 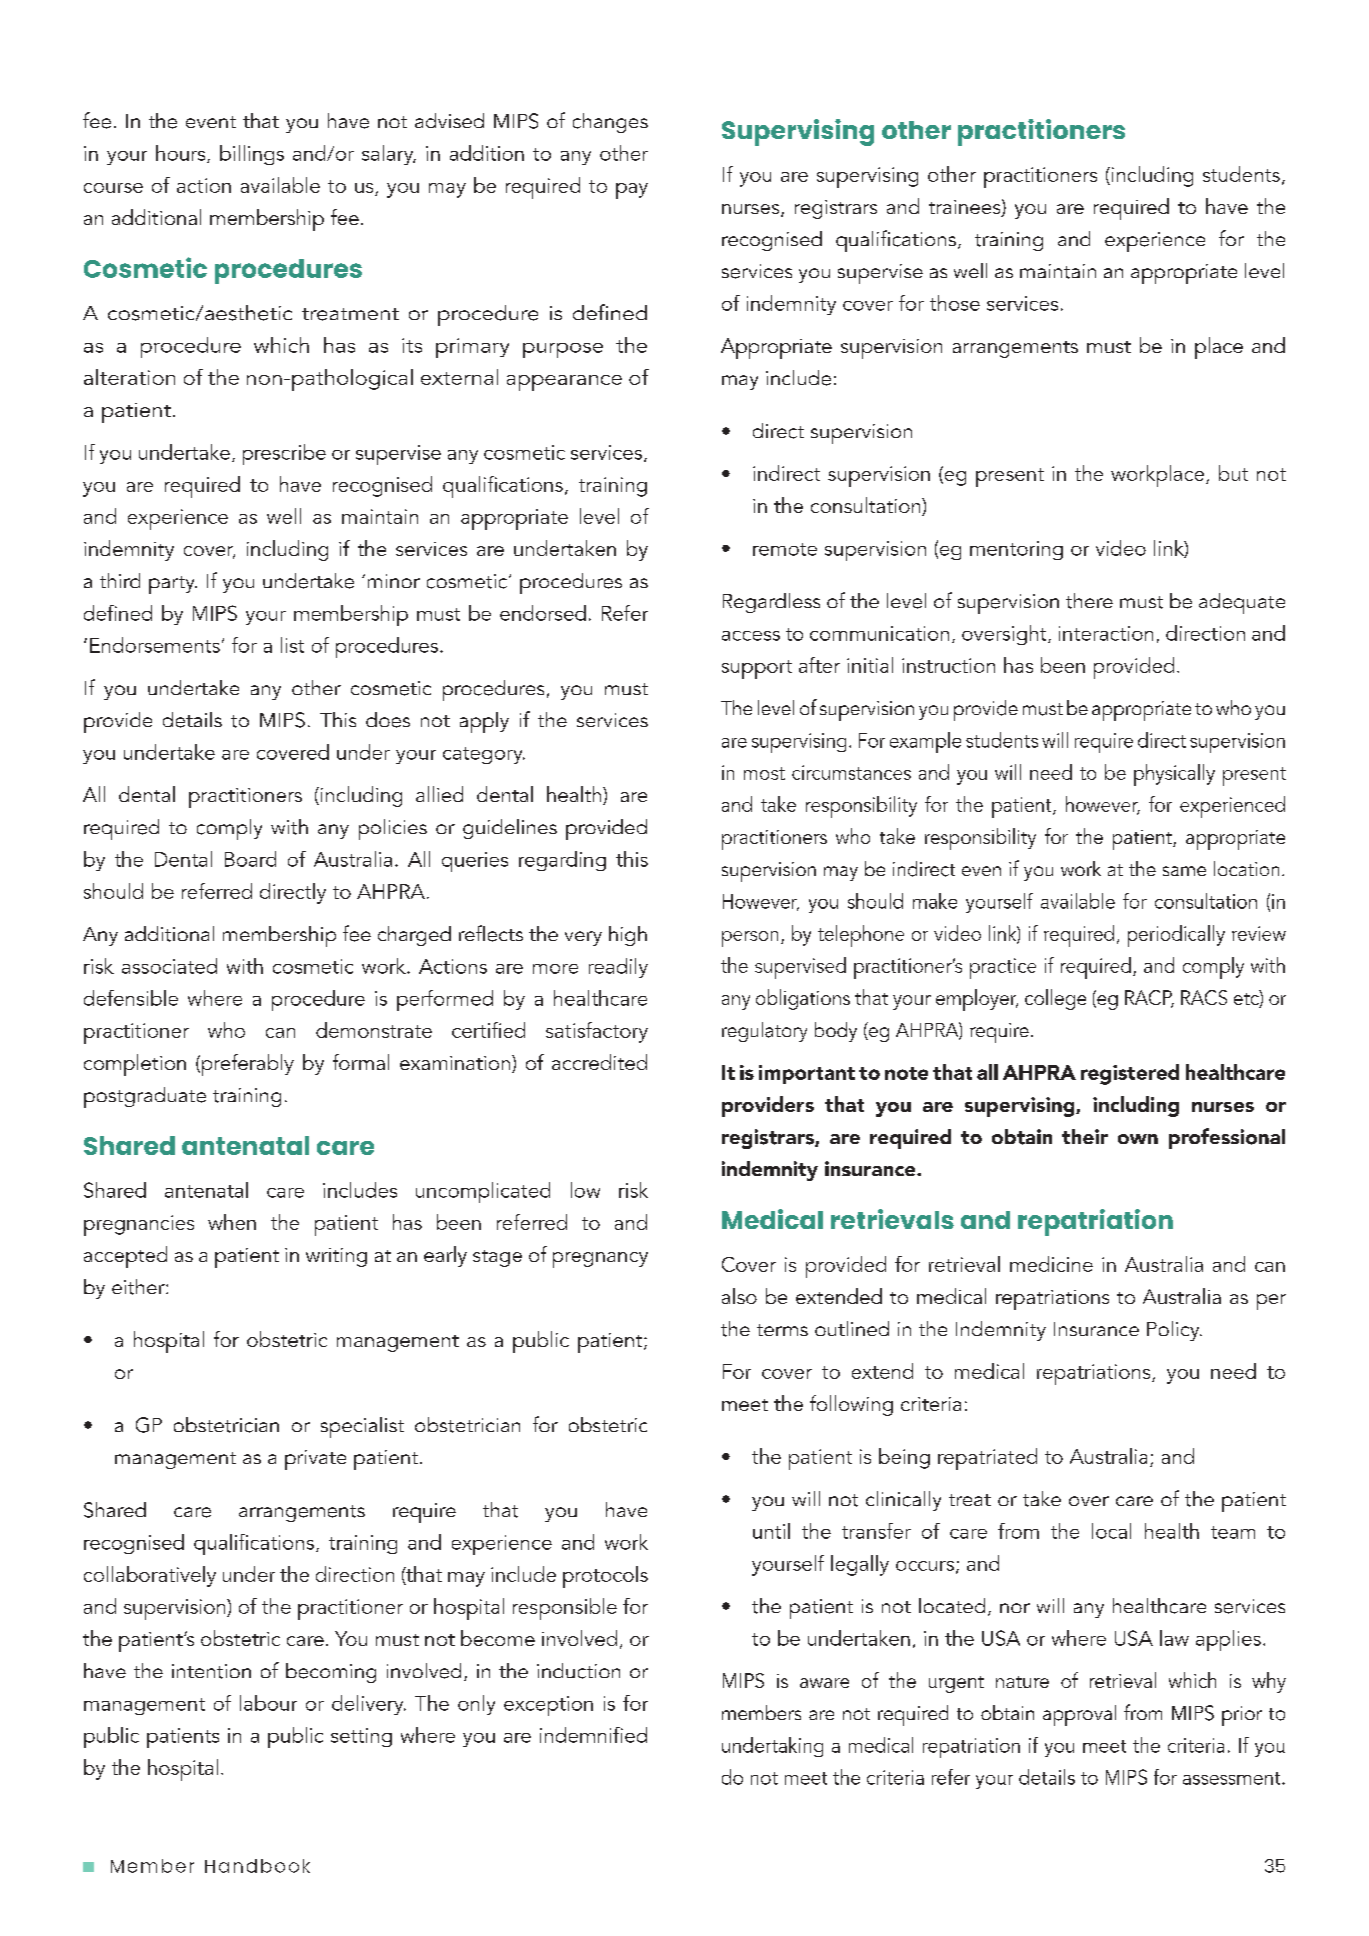 What do you see at coordinates (169, 966) in the screenshot?
I see `associated` at bounding box center [169, 966].
